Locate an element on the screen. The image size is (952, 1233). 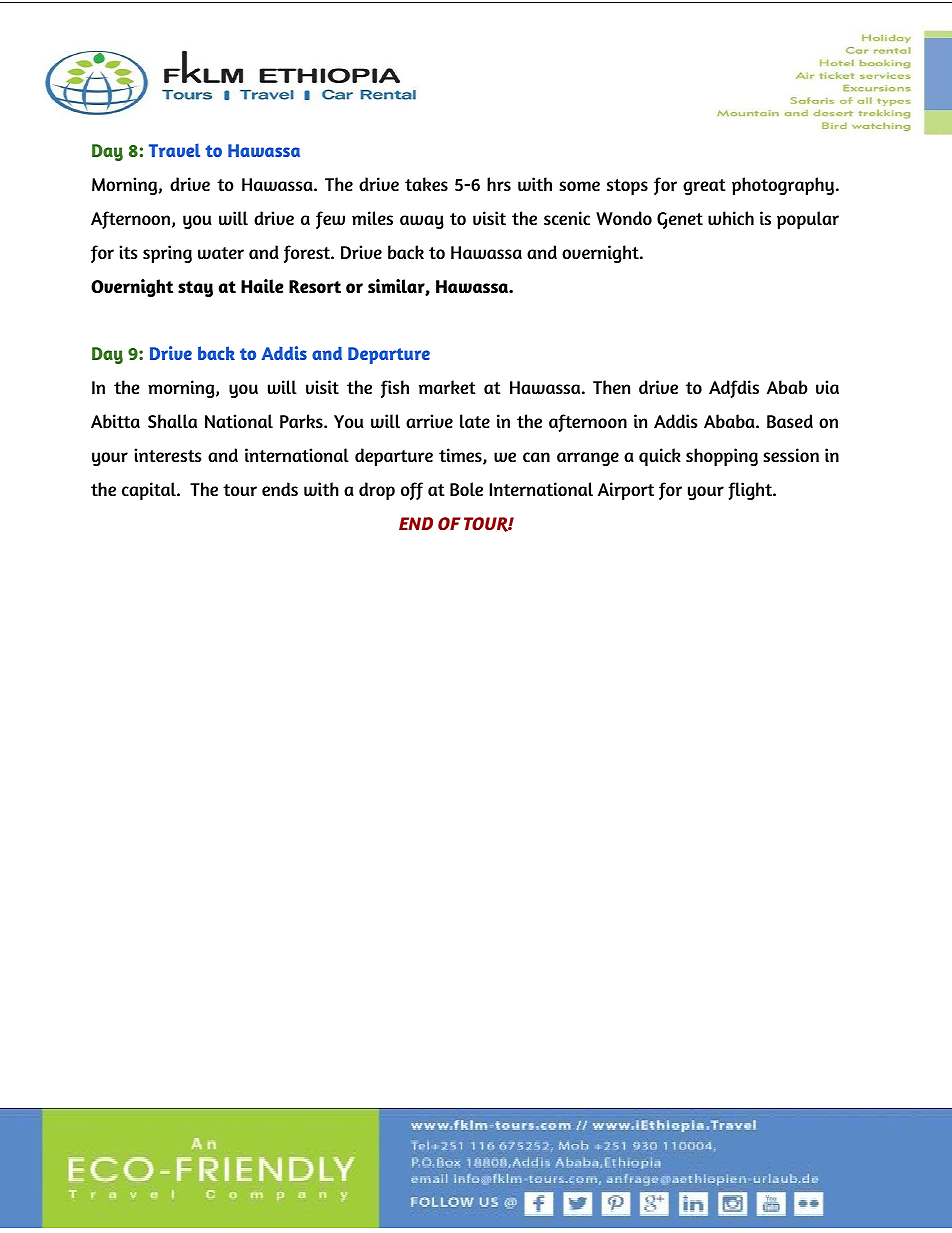
Bole is located at coordinates (466, 489).
